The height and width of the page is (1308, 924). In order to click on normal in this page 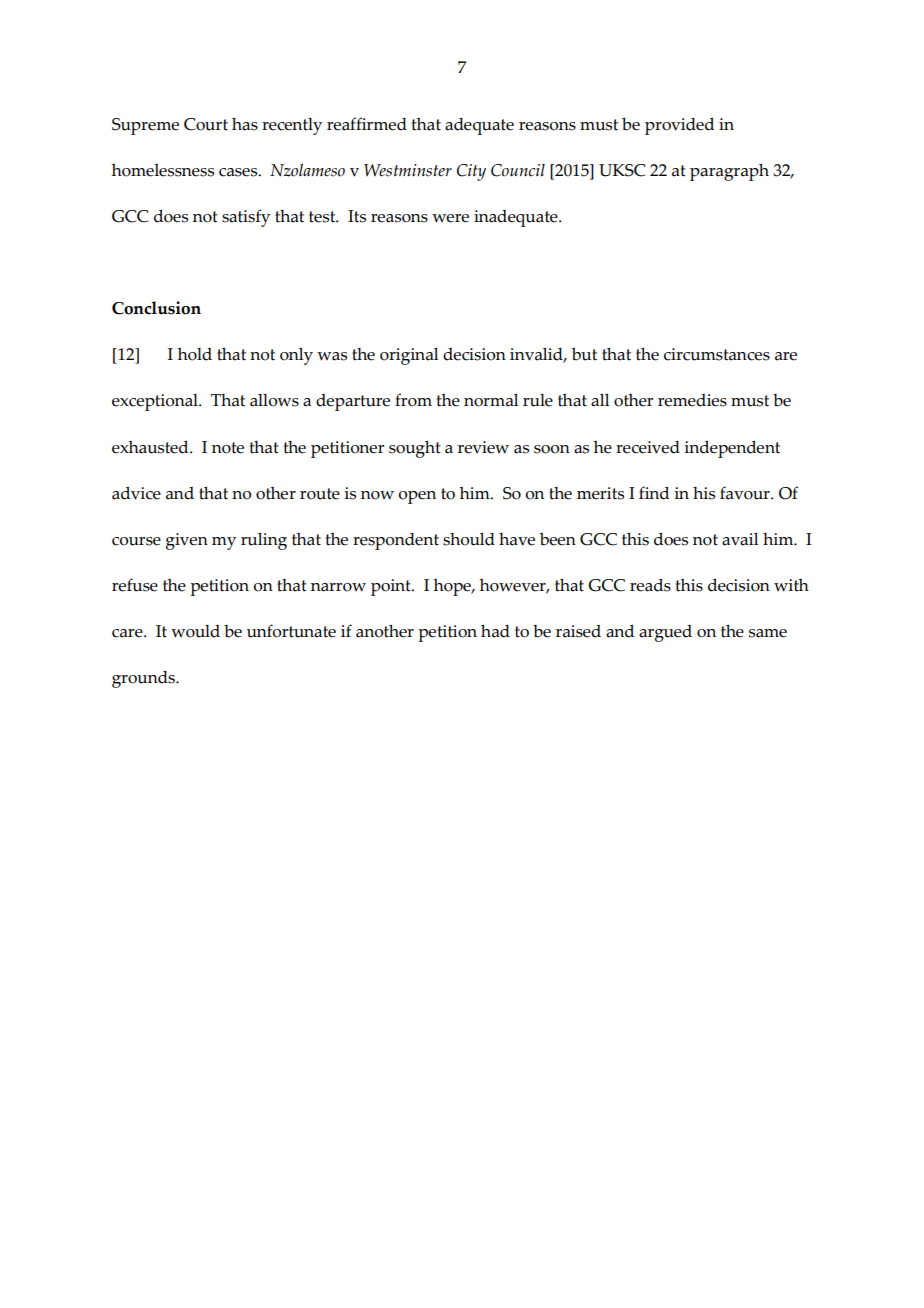, I will do `click(491, 400)`.
